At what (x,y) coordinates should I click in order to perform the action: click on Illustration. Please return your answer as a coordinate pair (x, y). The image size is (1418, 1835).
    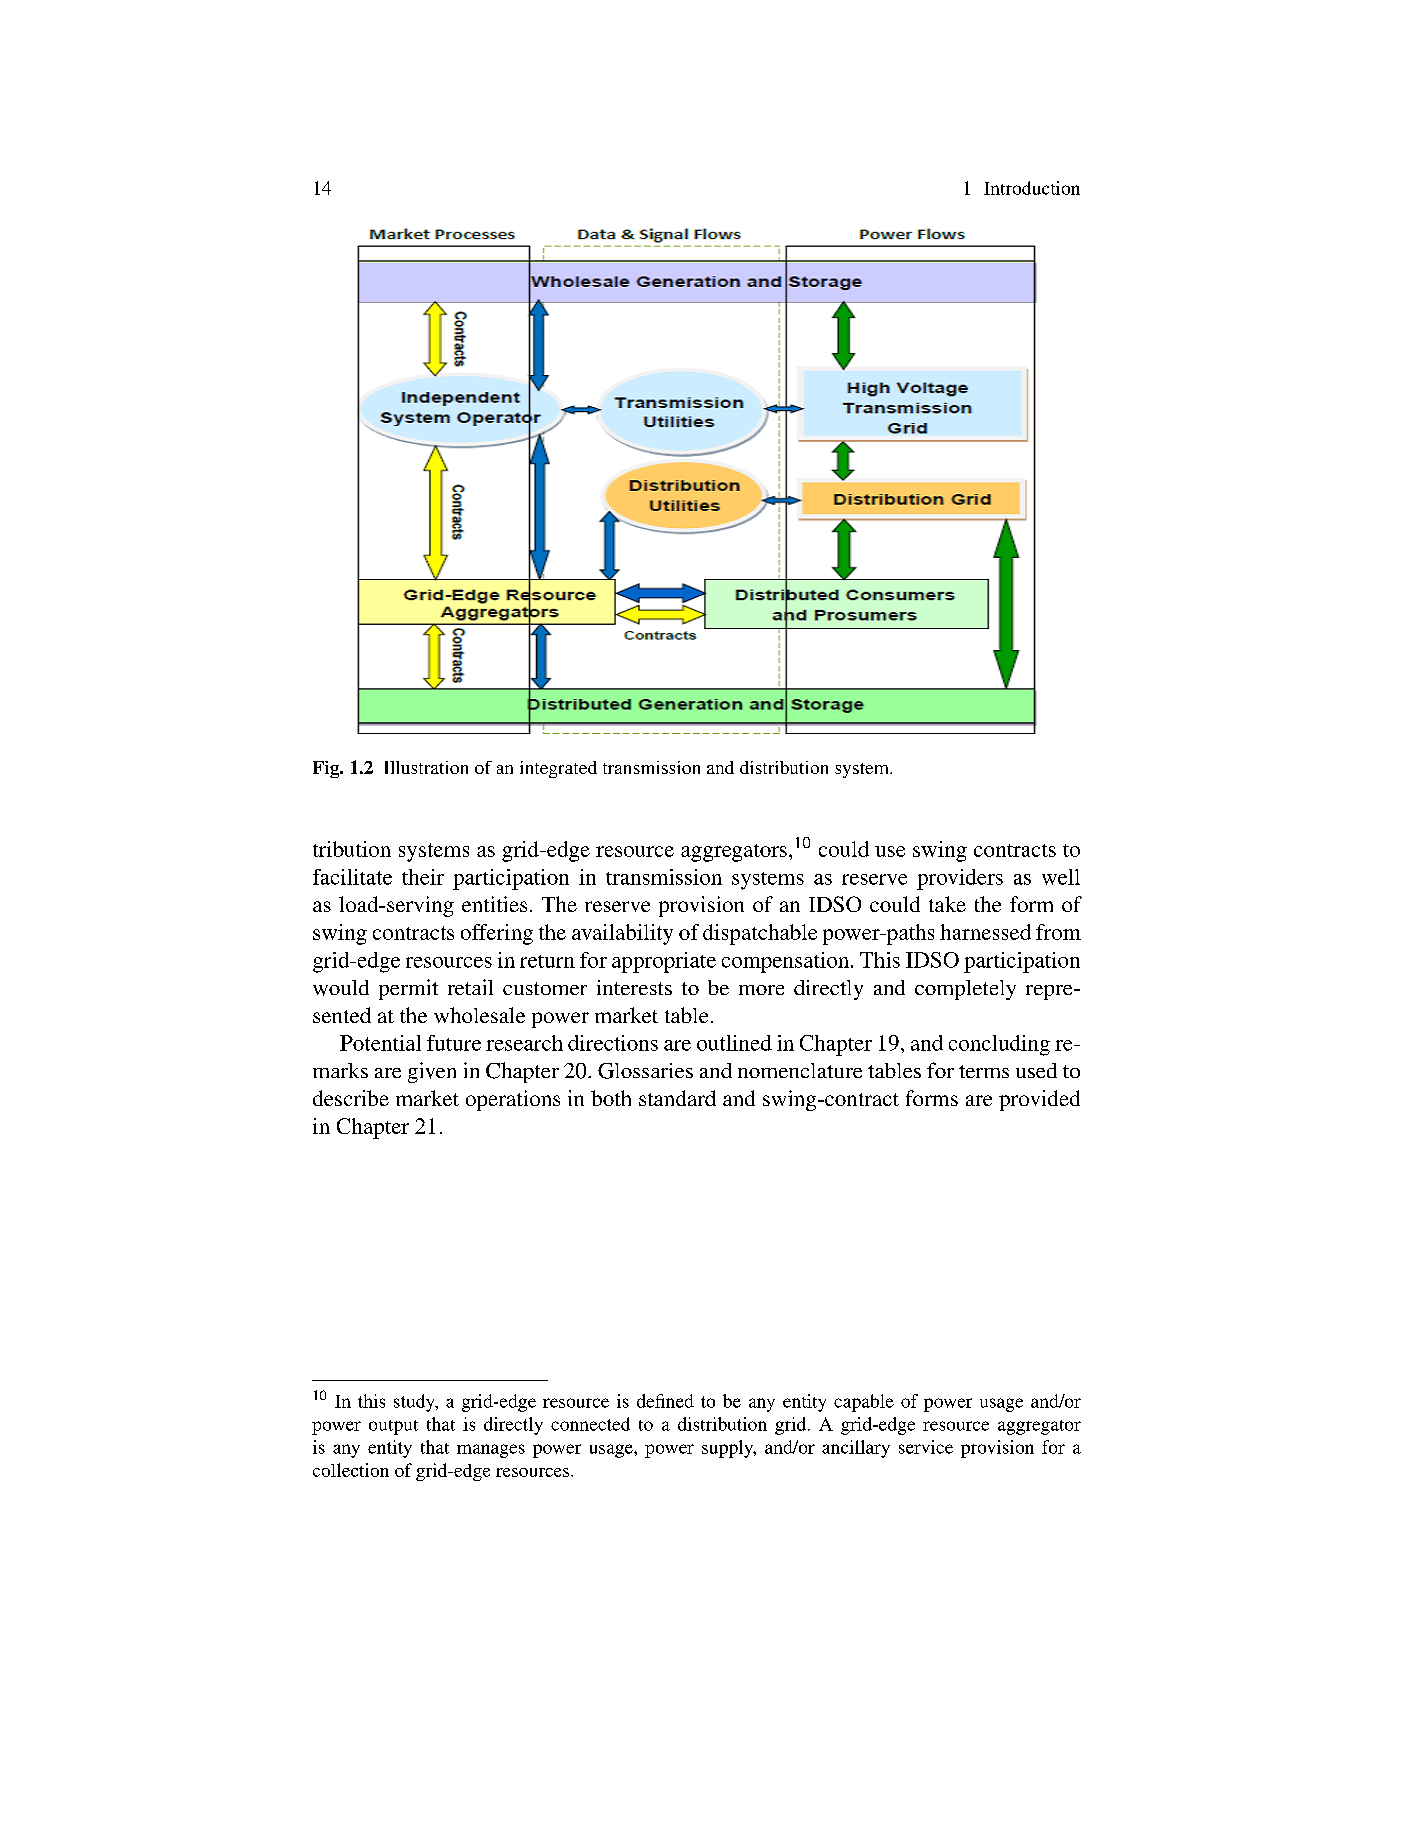
    Looking at the image, I should click on (426, 767).
